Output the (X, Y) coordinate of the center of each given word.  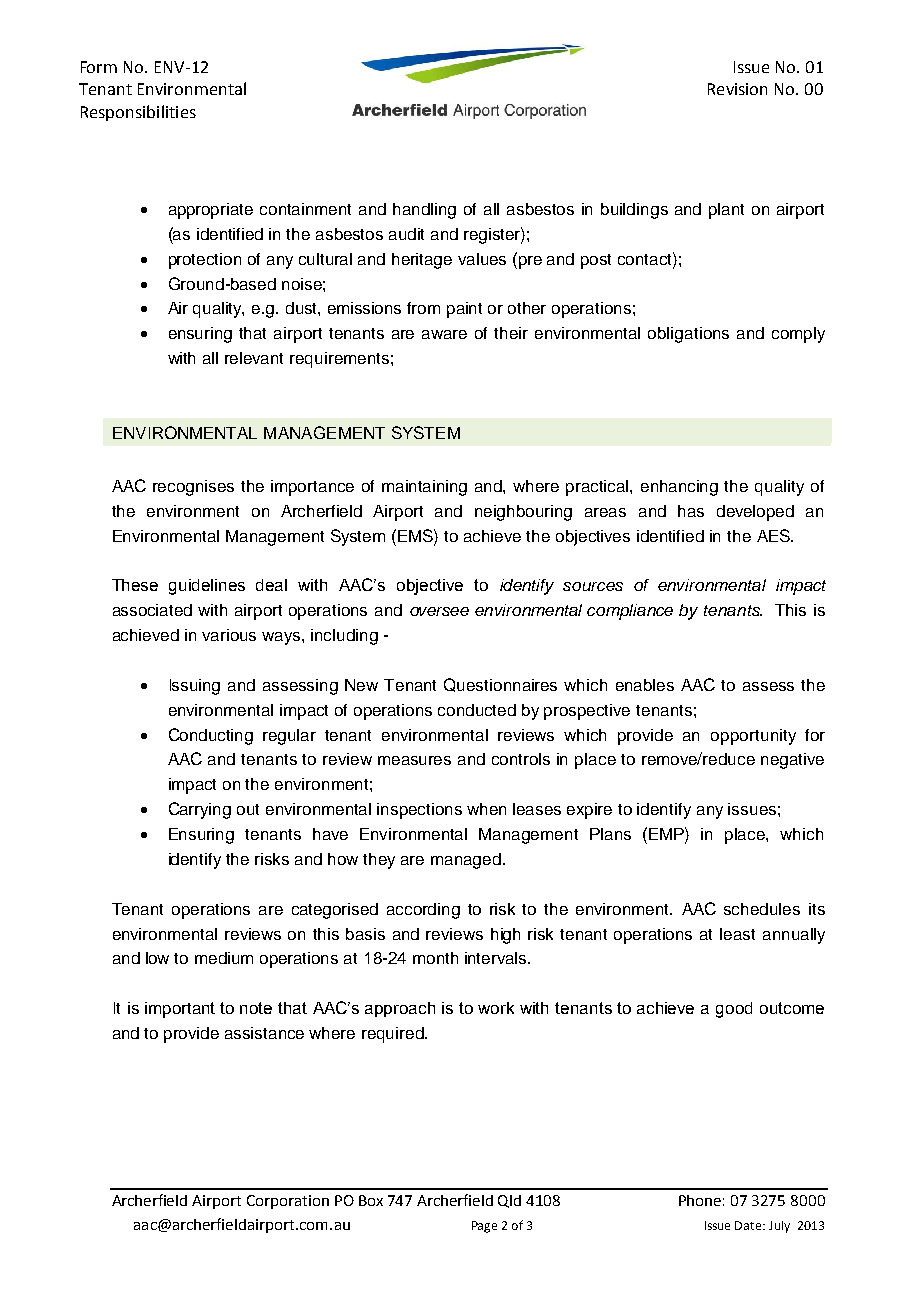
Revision (737, 89)
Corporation (288, 1202)
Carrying (200, 810)
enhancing (679, 488)
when (486, 809)
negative (792, 761)
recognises (193, 488)
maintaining (424, 488)
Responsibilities (138, 113)
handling (424, 211)
